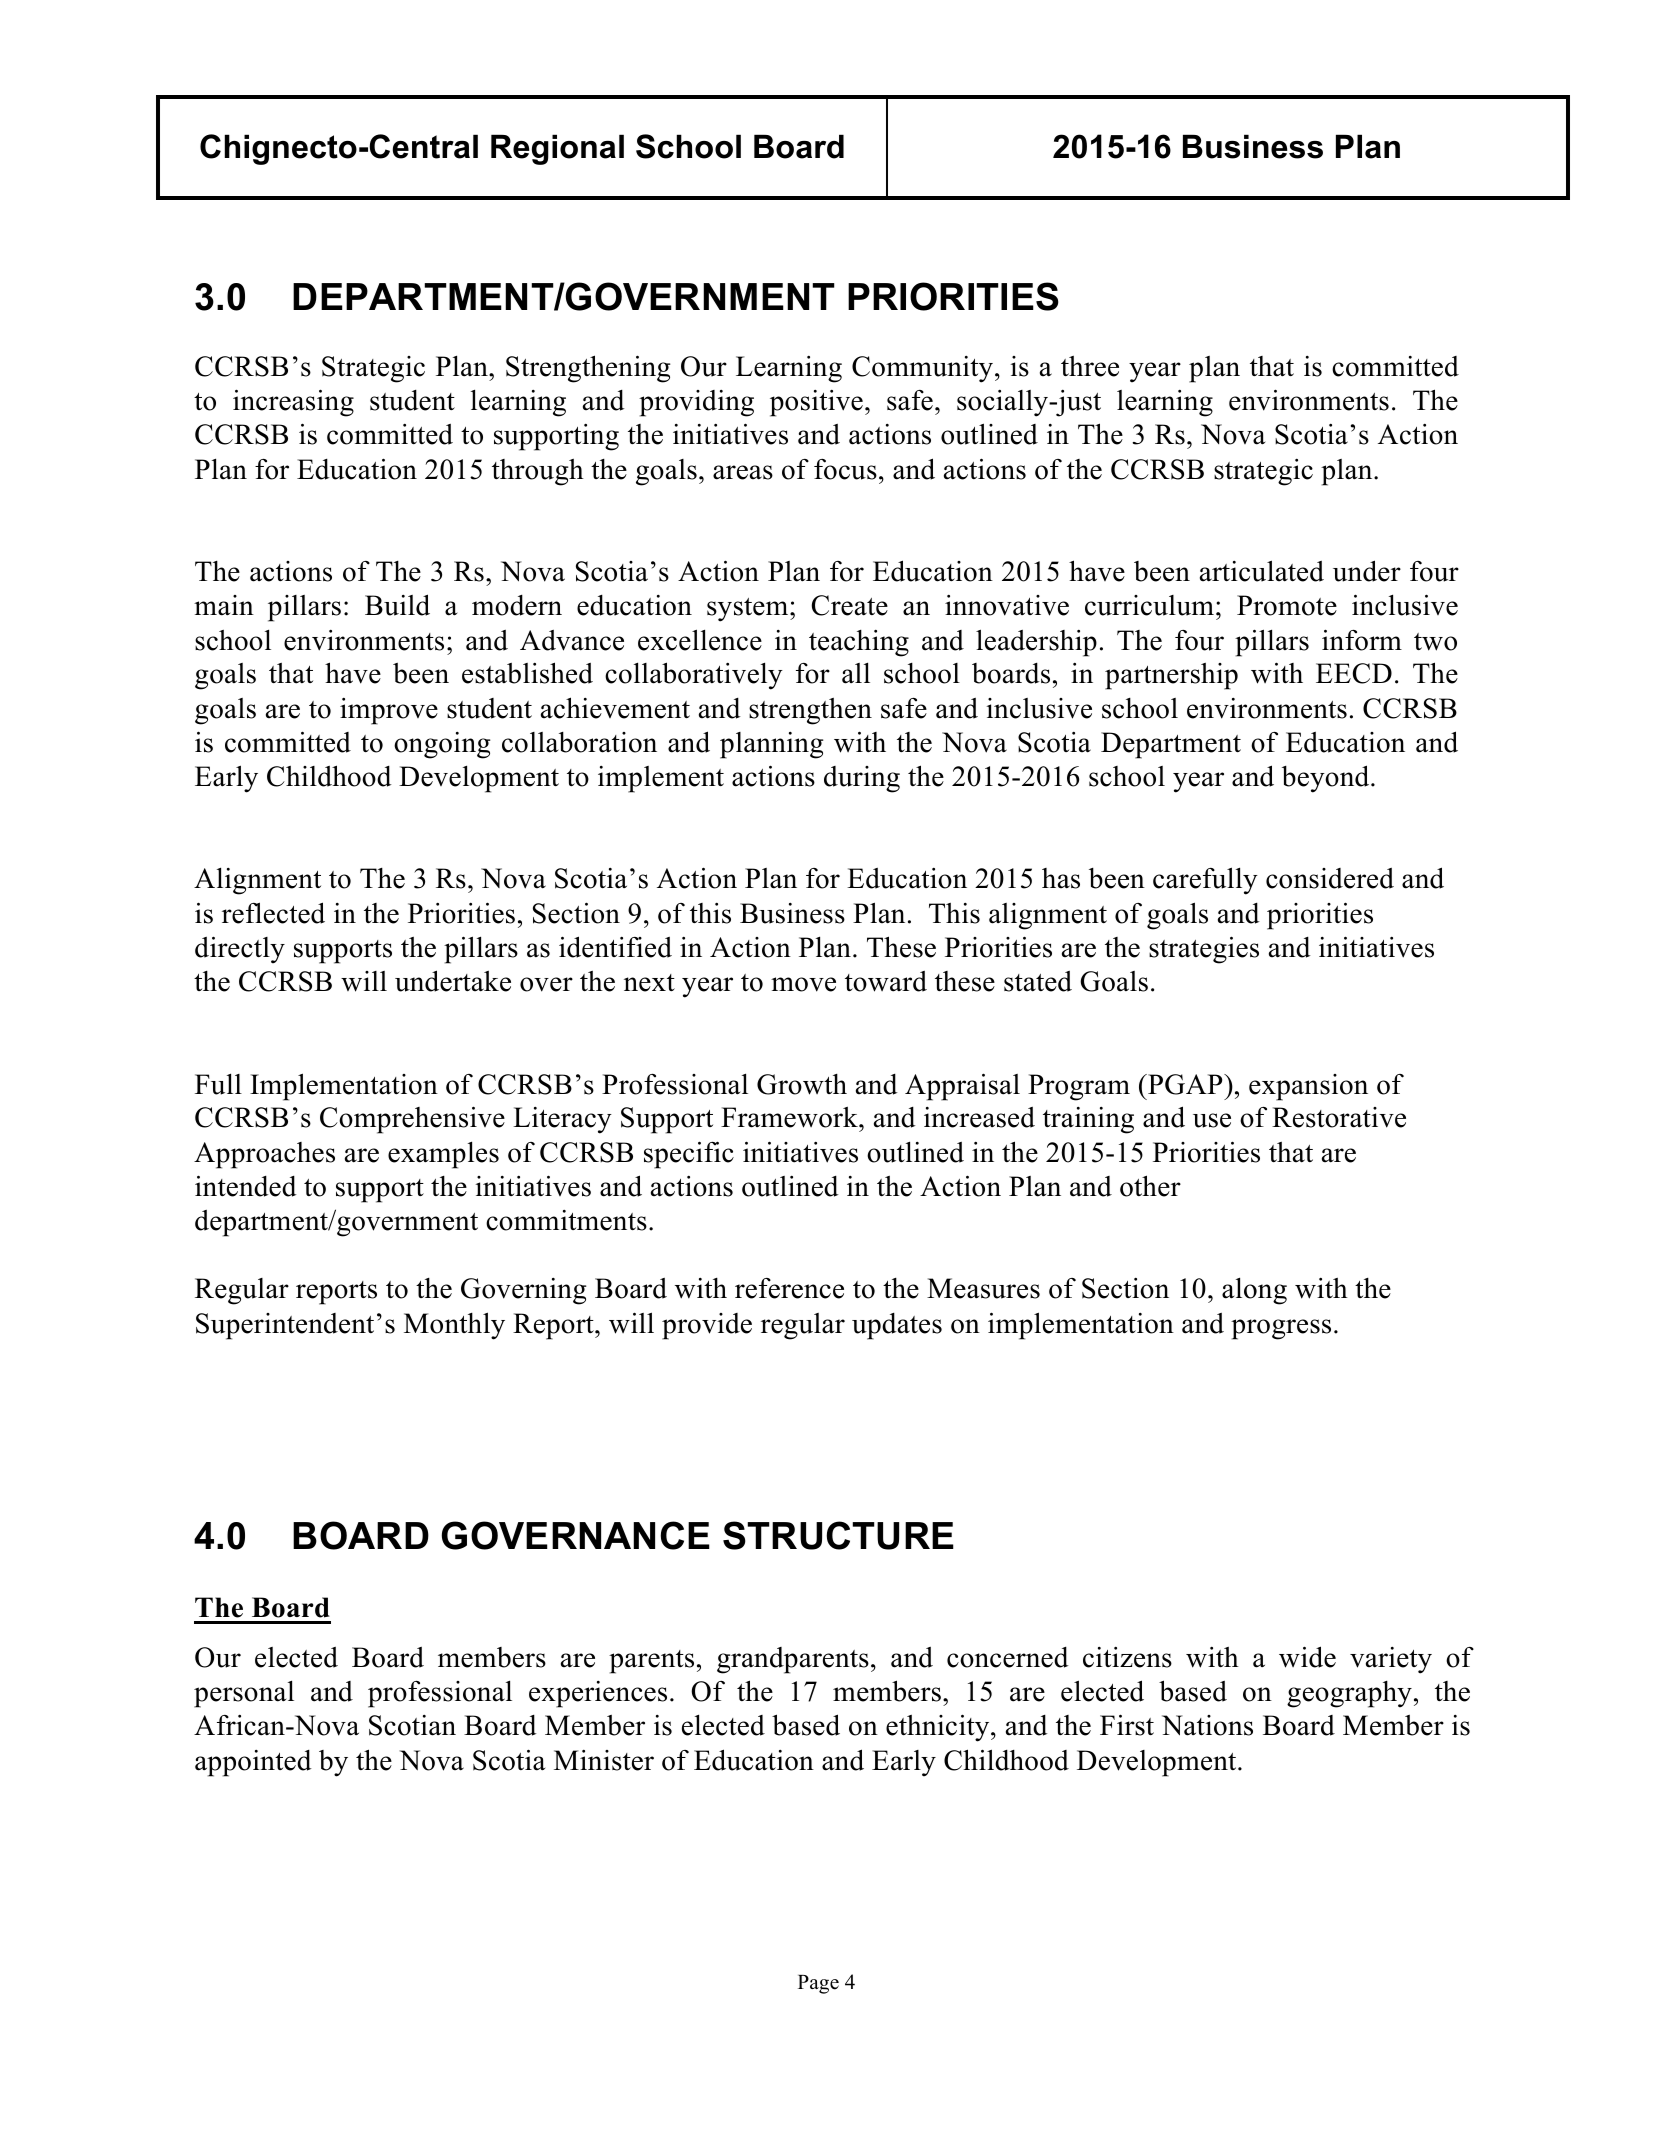  Describe the element at coordinates (253, 1763) in the screenshot. I see `appointed` at that location.
